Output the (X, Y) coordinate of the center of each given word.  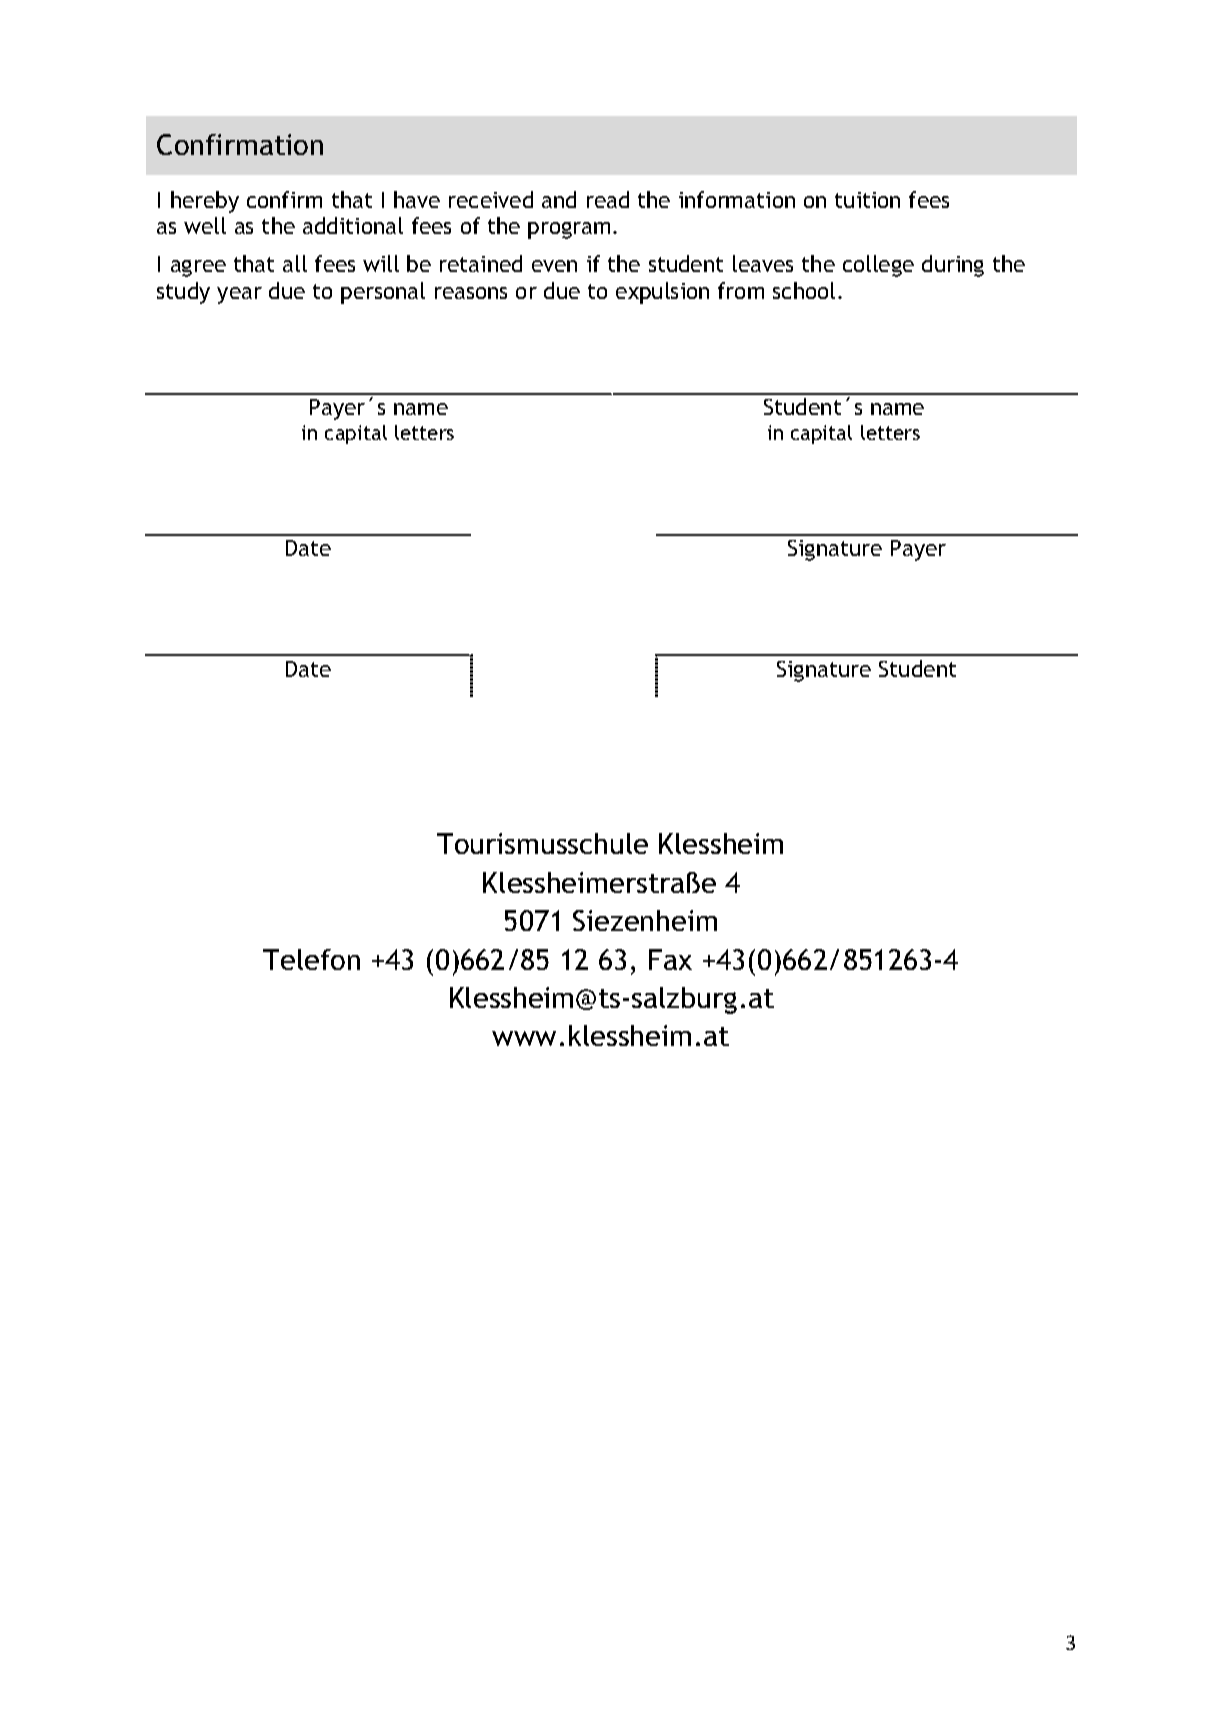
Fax (670, 959)
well (205, 225)
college (878, 266)
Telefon (311, 959)
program (569, 230)
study (183, 293)
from (741, 290)
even (554, 266)
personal (383, 293)
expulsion (662, 293)
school (804, 290)
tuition (867, 200)
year (239, 295)
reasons (471, 293)
